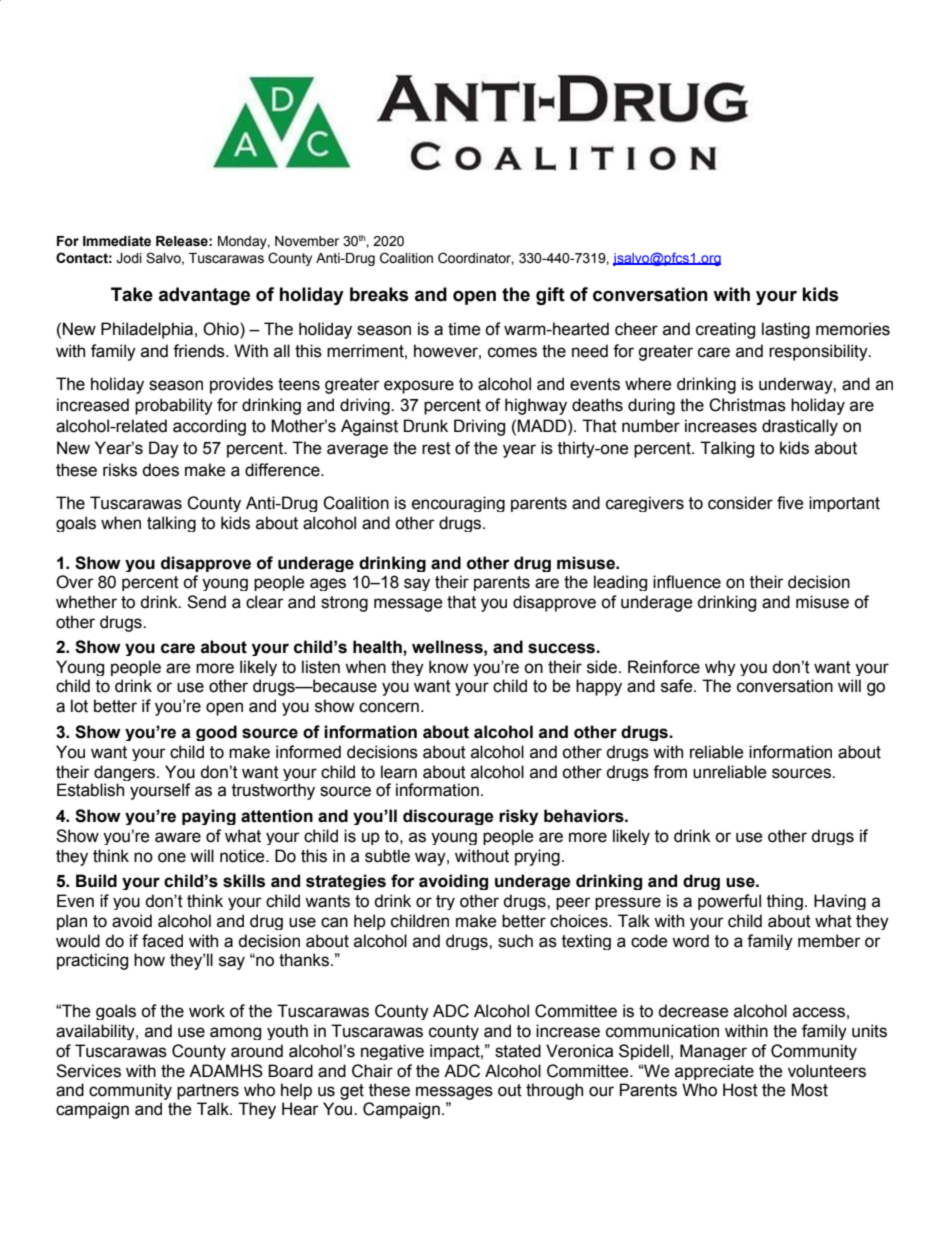 This image has height=1233, width=952. I want to click on five, so click(790, 503).
